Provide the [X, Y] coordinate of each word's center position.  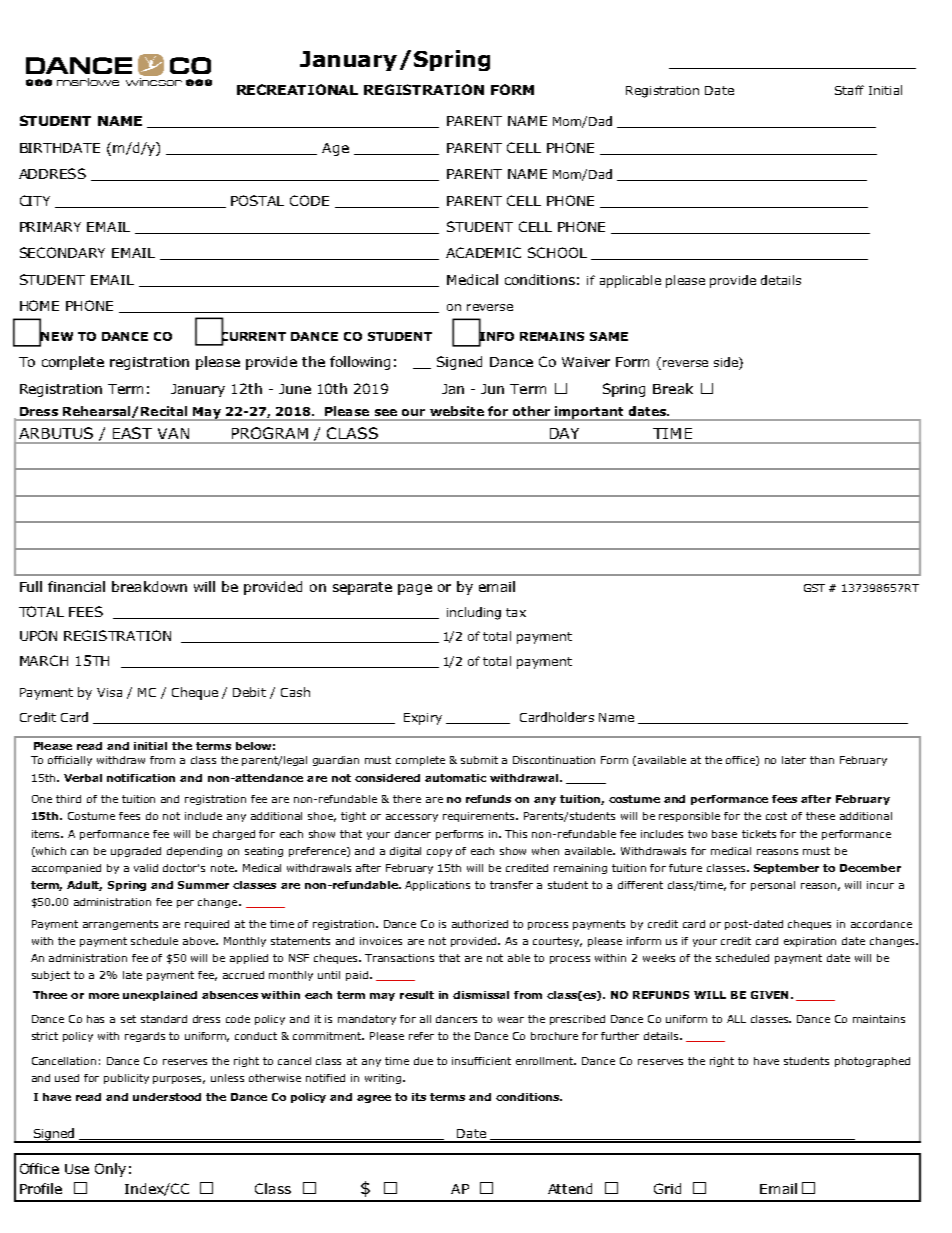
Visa [109, 692]
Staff [849, 90]
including [474, 613]
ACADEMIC [483, 252]
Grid [667, 1188]
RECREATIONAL [297, 89]
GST [814, 588]
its [419, 1097]
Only [110, 1170]
